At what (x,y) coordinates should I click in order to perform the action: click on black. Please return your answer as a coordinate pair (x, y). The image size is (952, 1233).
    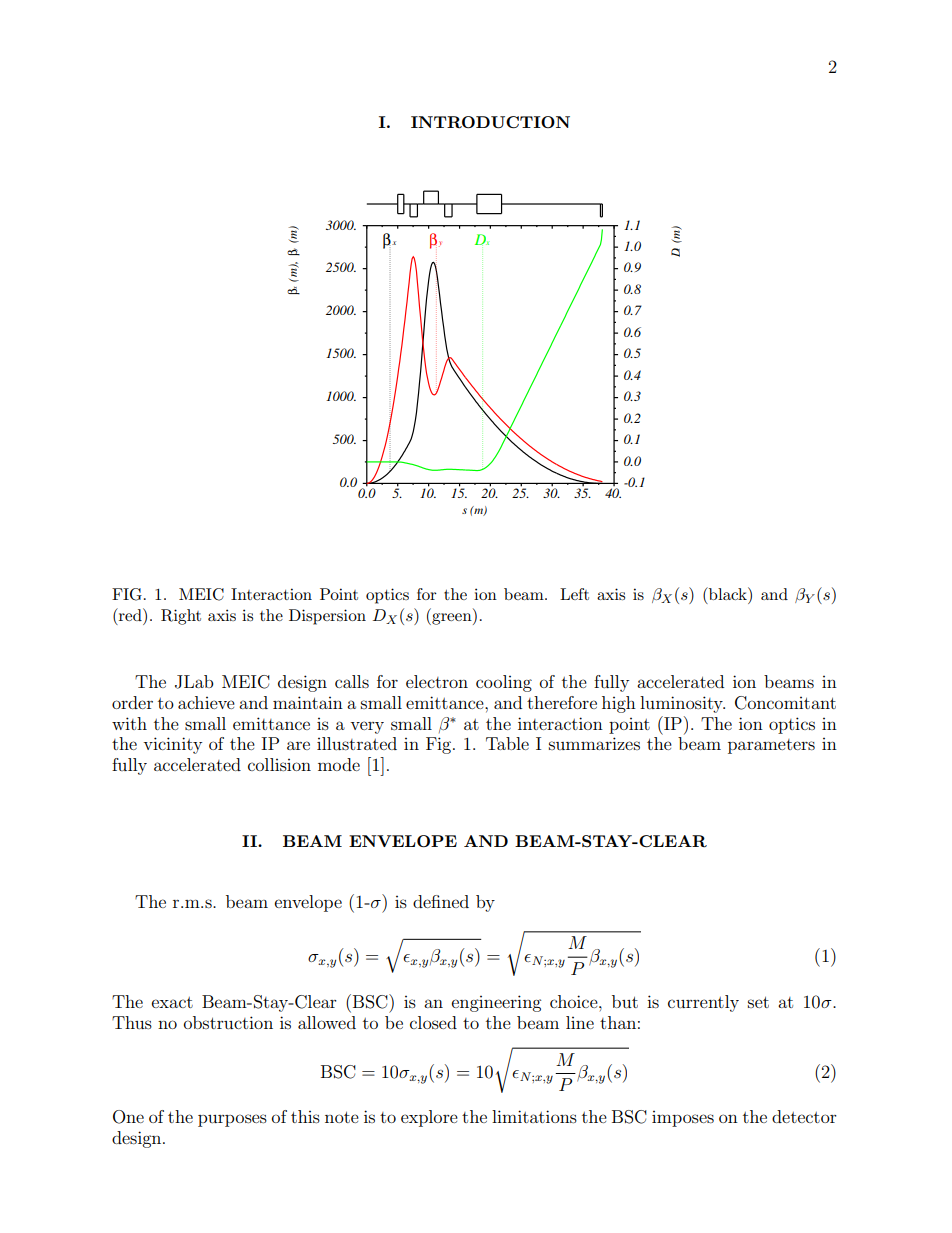
    Looking at the image, I should click on (728, 593).
